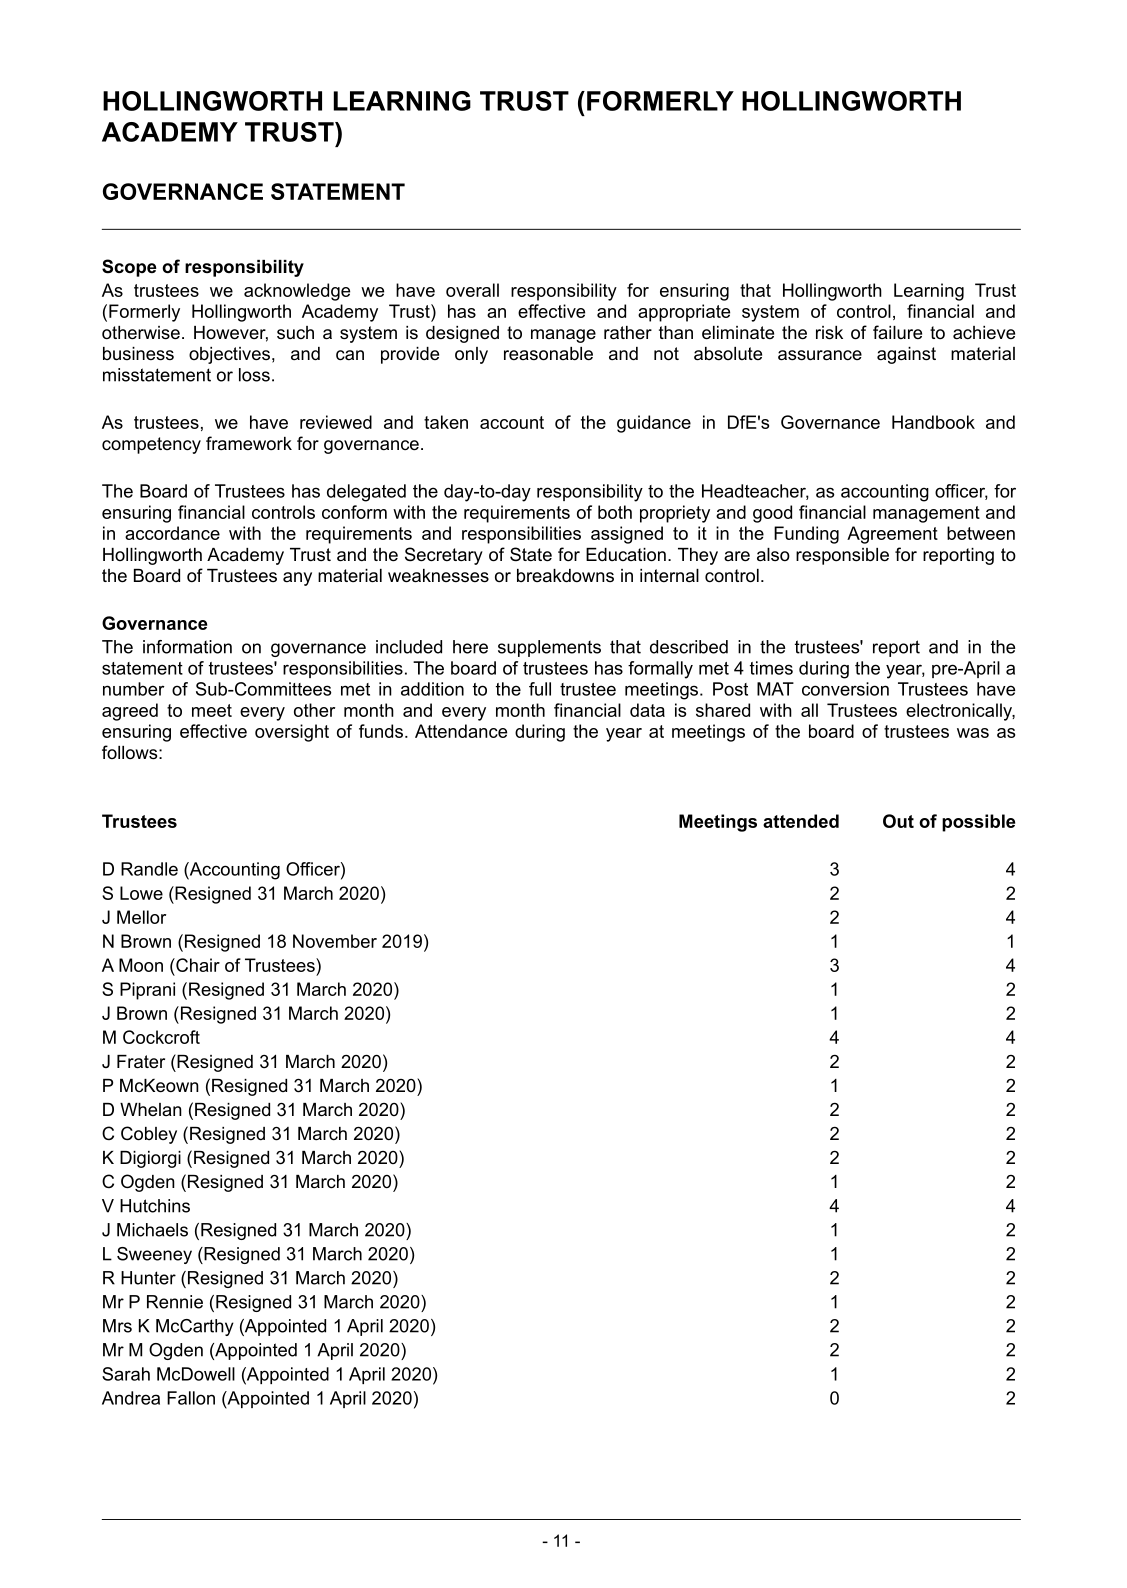 The image size is (1127, 1588). I want to click on failure, so click(897, 332).
